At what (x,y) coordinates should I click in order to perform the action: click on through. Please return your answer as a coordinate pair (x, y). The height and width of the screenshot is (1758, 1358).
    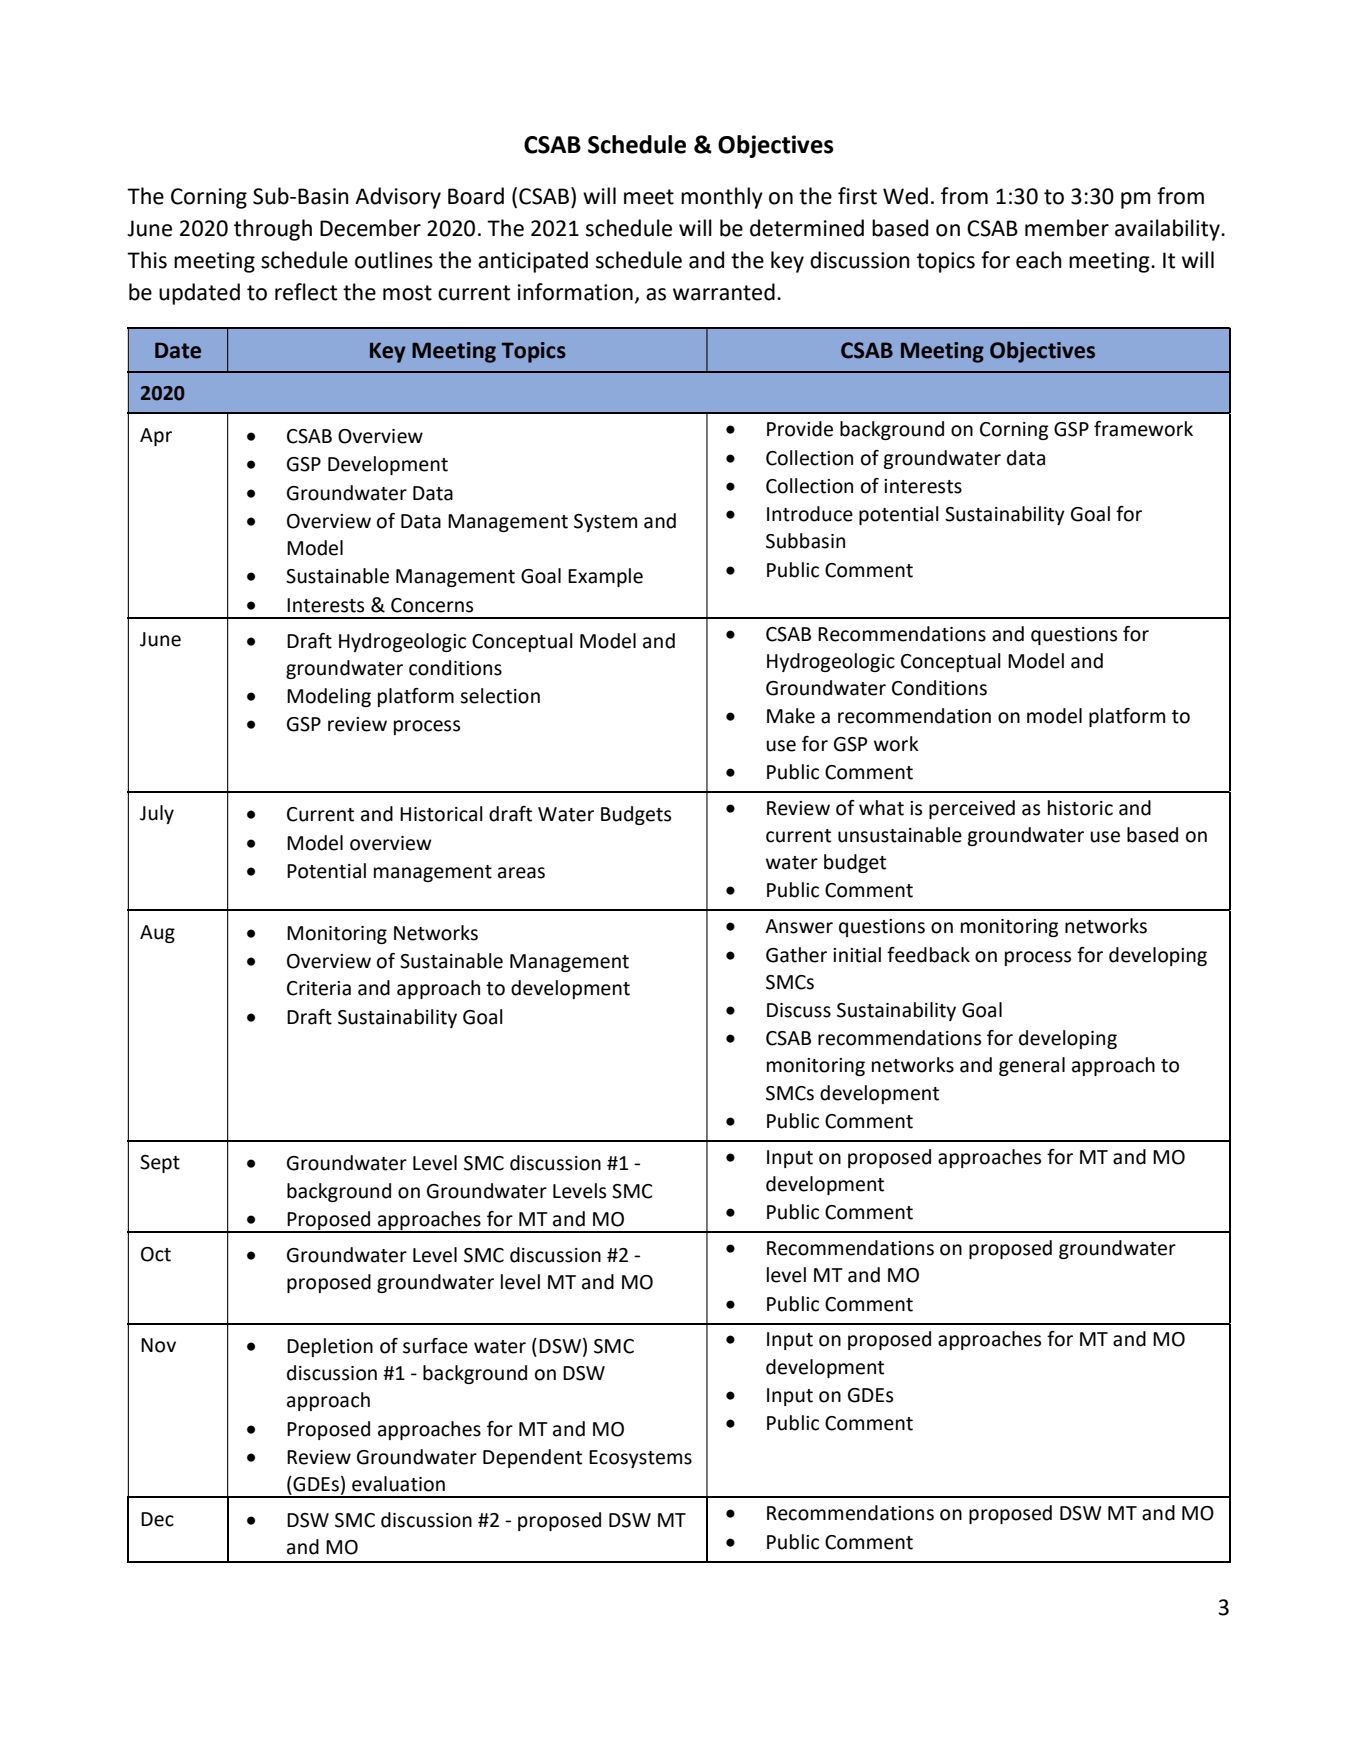
    Looking at the image, I should click on (273, 230).
